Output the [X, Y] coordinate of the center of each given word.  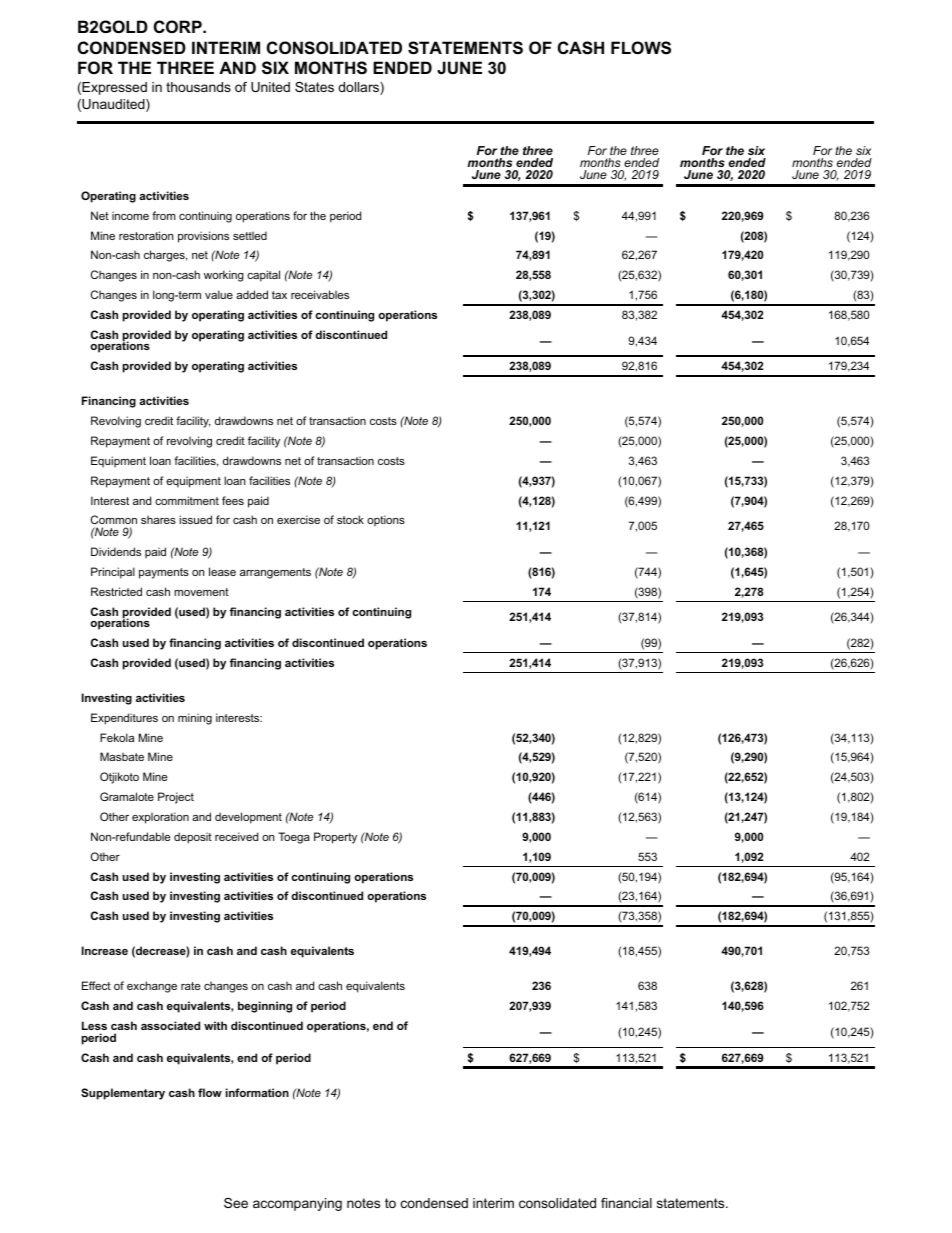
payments [164, 573]
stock [350, 519]
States [314, 87]
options [386, 520]
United [270, 87]
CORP [179, 26]
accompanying [297, 1204]
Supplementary [123, 1094]
